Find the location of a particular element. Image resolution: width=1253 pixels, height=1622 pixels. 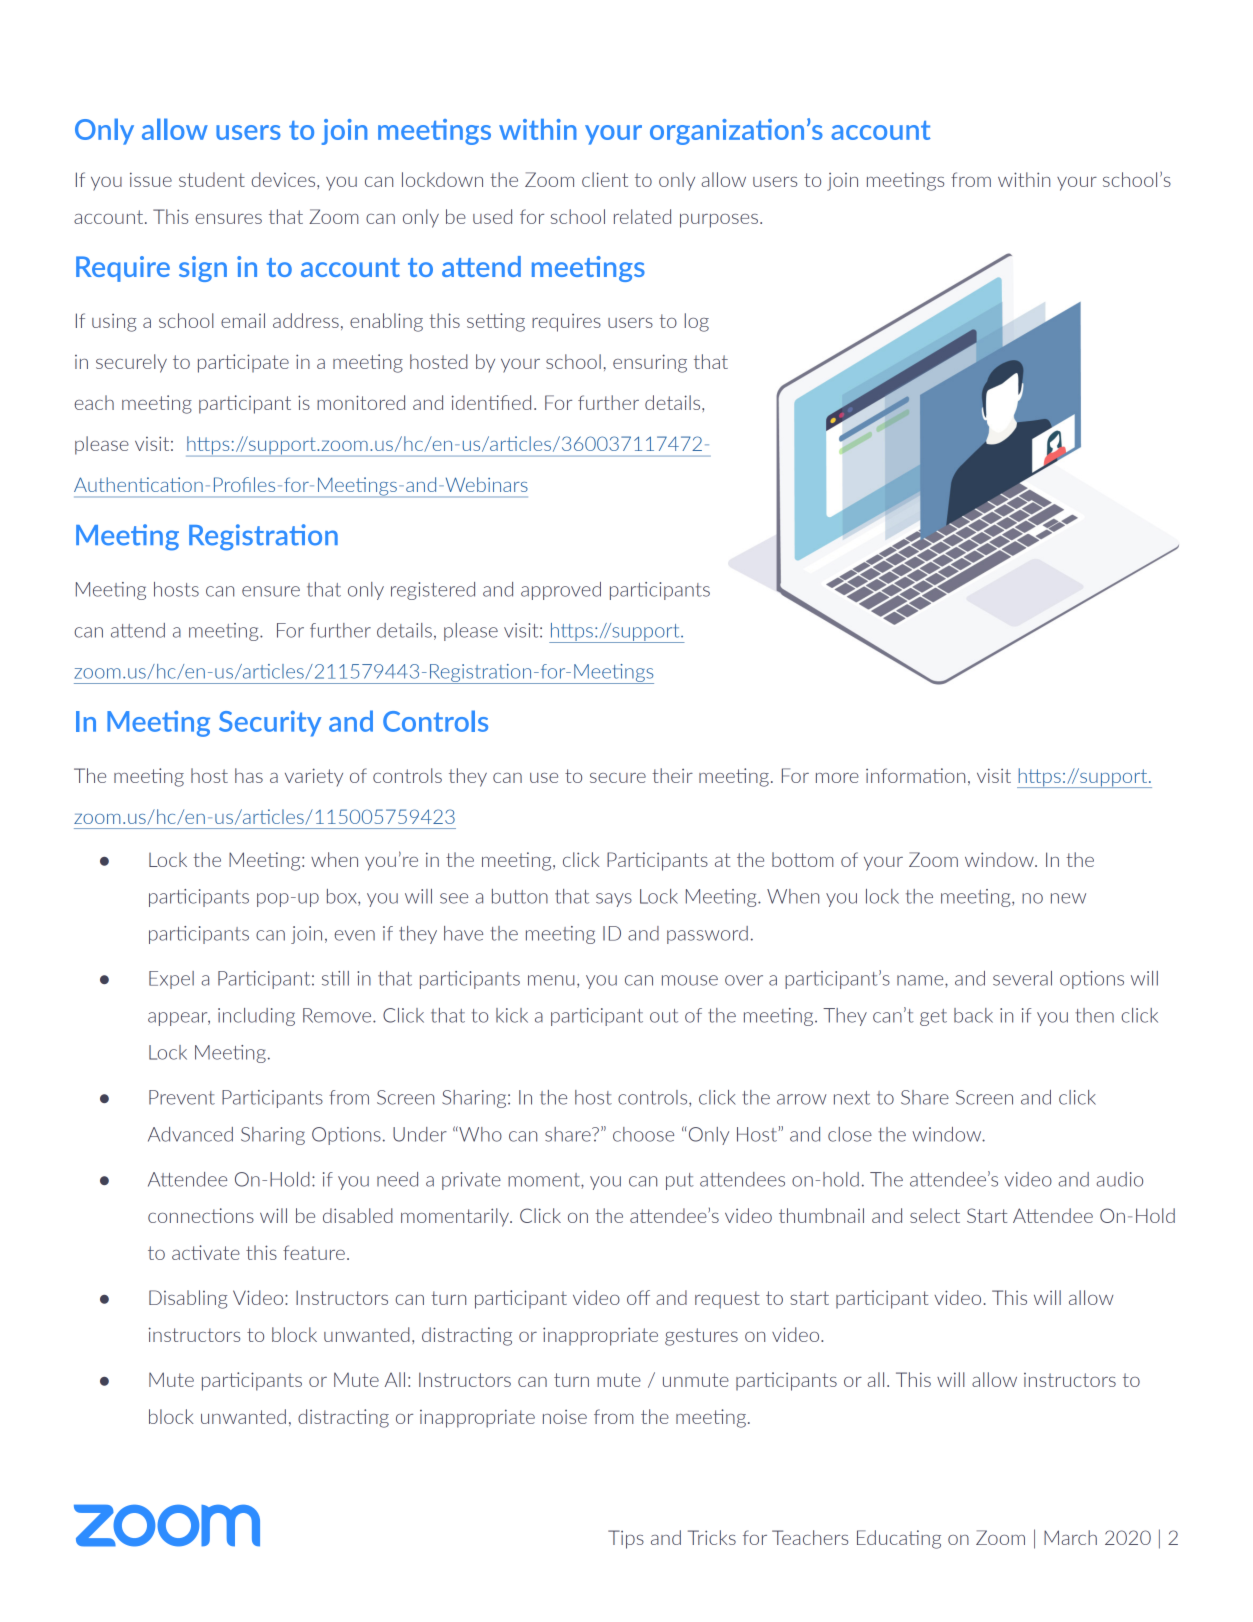

March is located at coordinates (1070, 1537).
